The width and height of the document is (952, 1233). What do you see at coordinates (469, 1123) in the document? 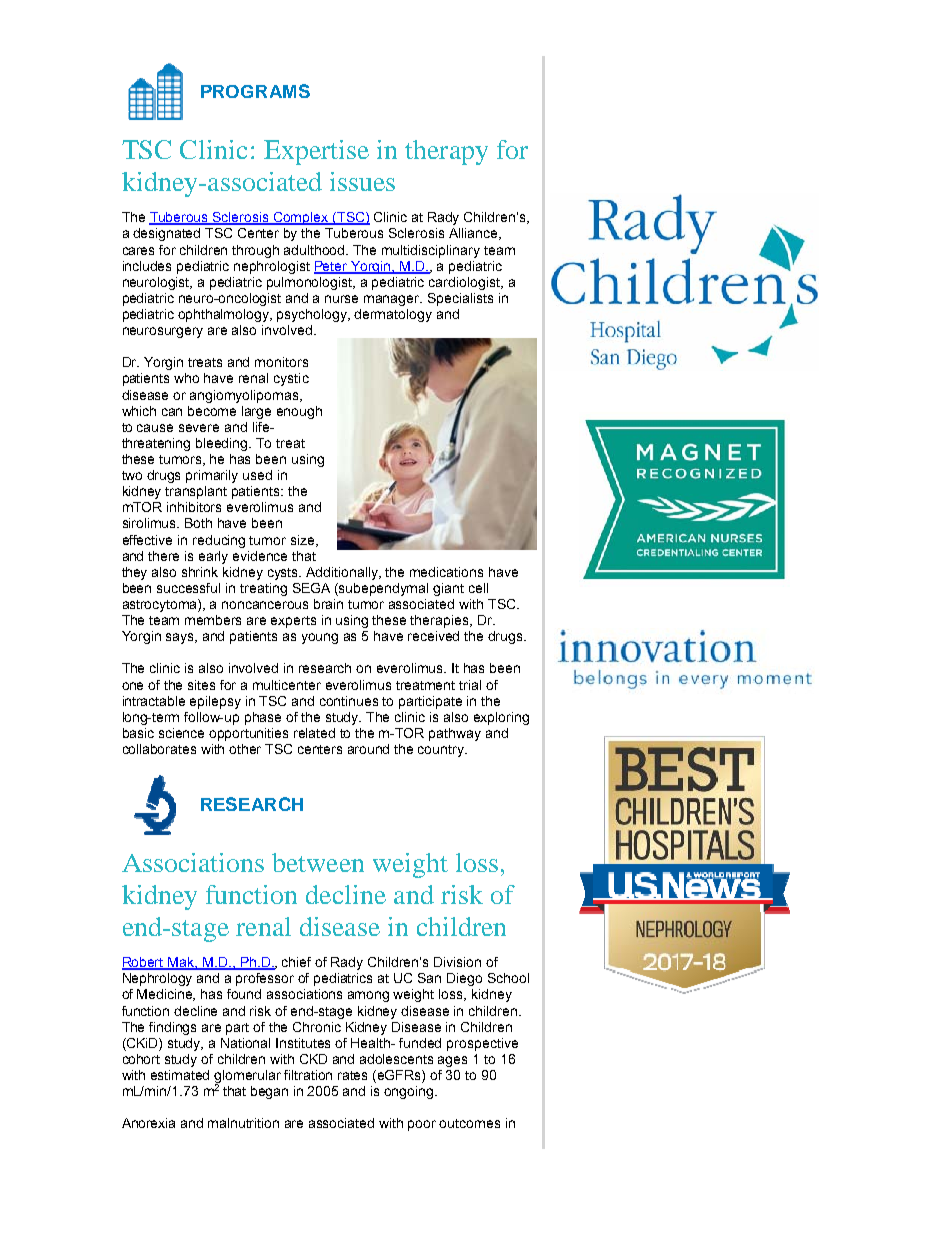
I see `outcomes` at bounding box center [469, 1123].
